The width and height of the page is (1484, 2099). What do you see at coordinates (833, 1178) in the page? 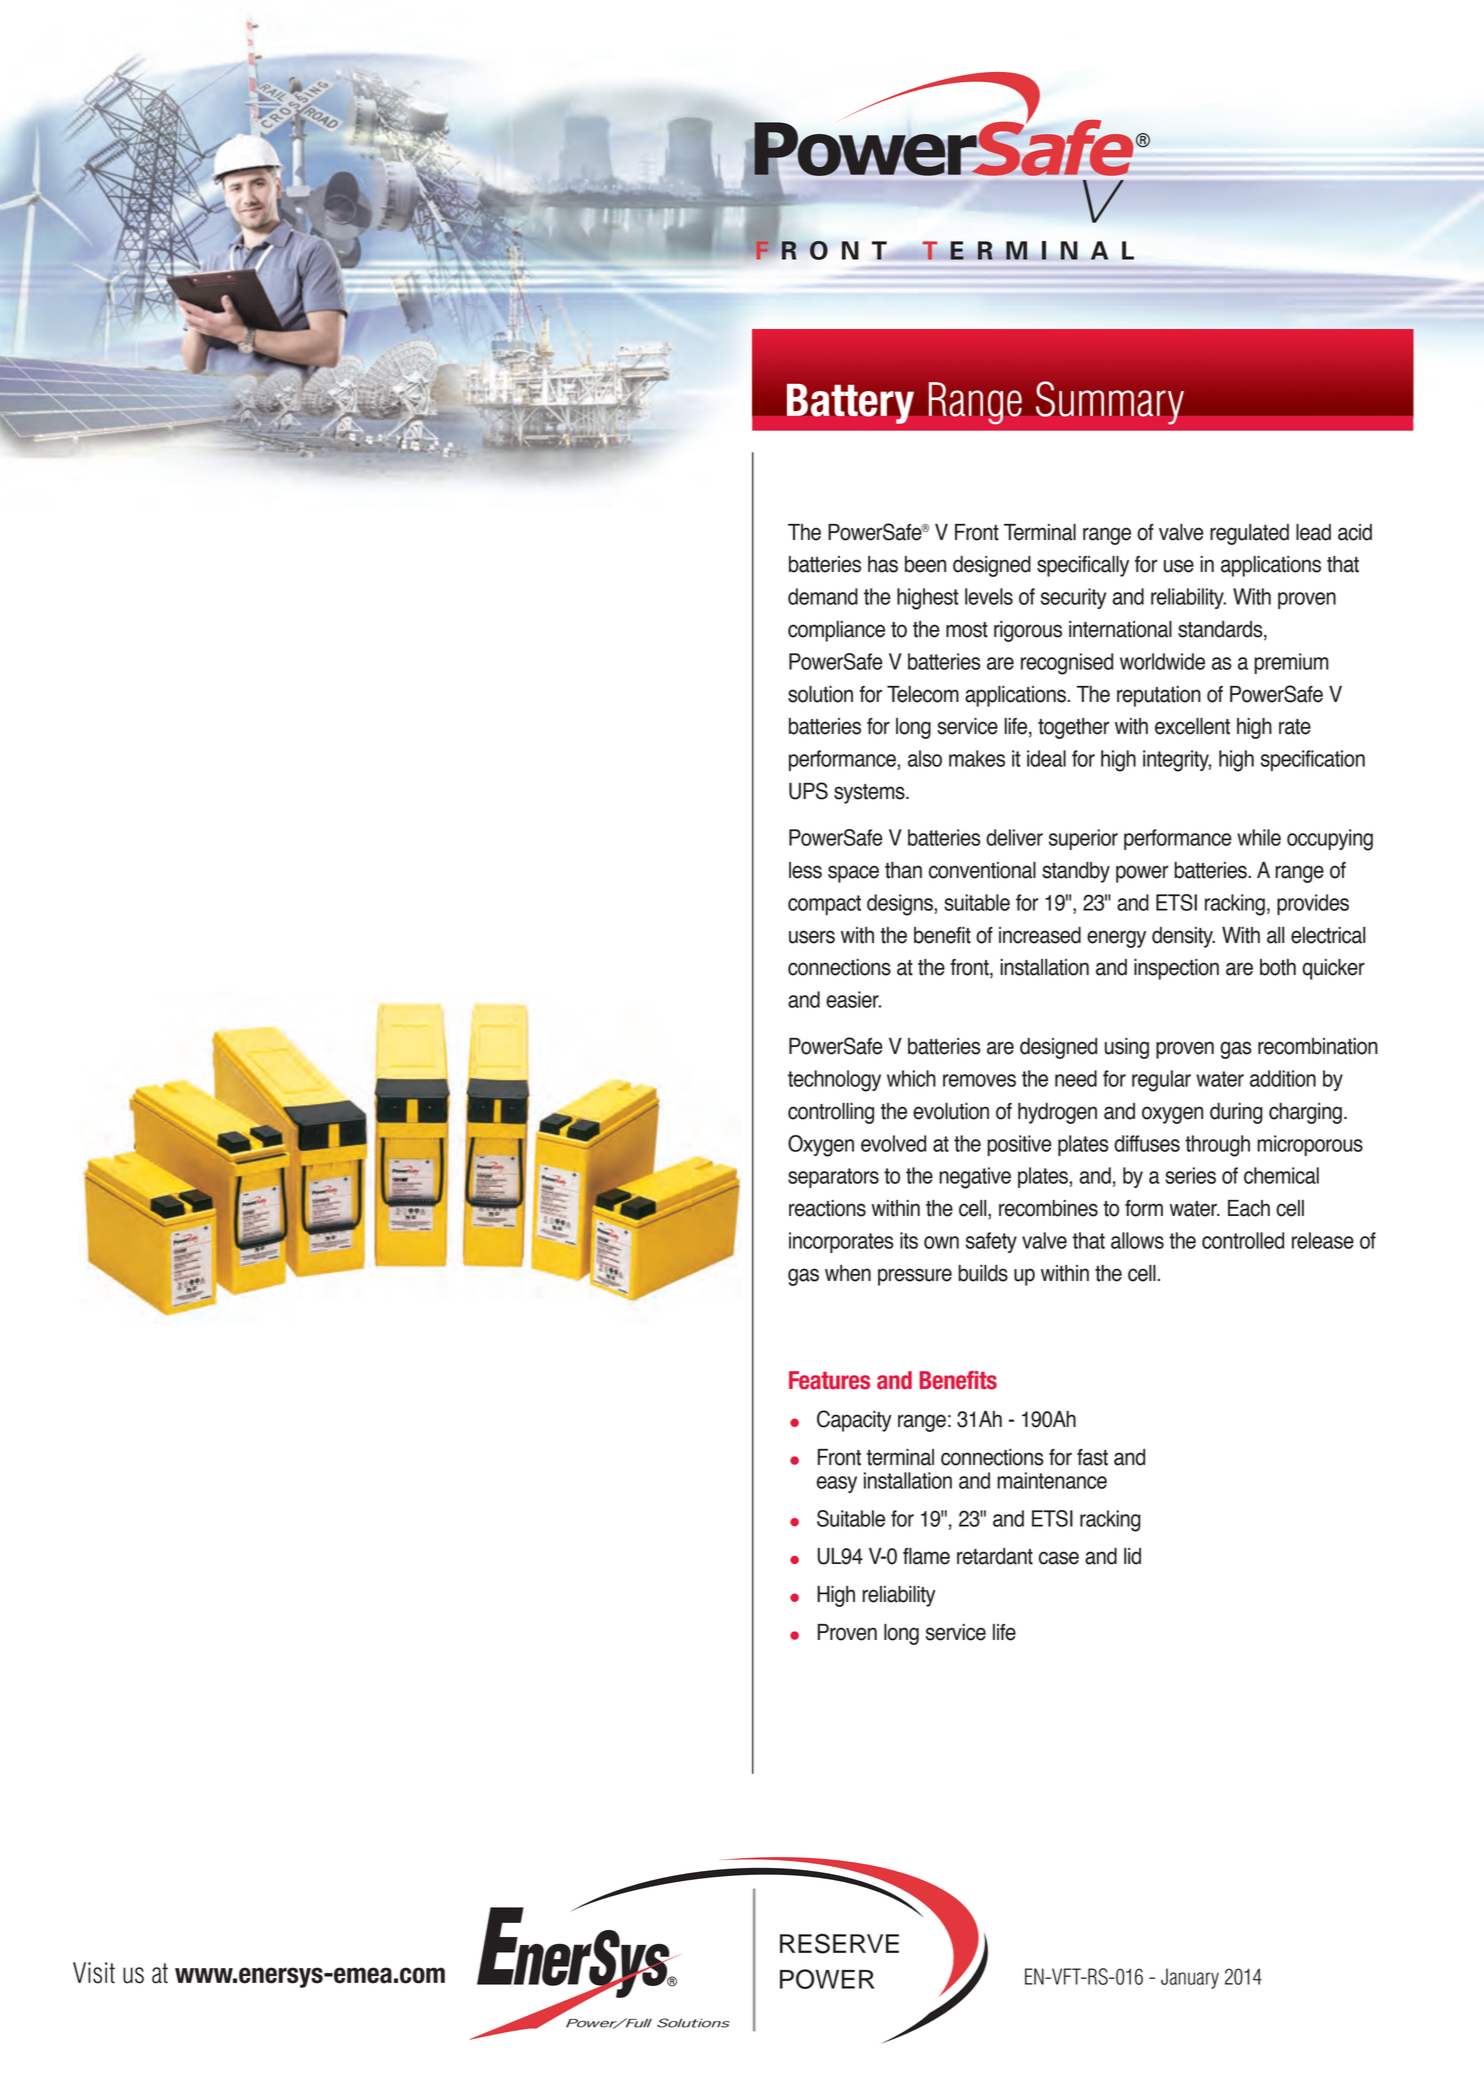
I see `separators` at bounding box center [833, 1178].
